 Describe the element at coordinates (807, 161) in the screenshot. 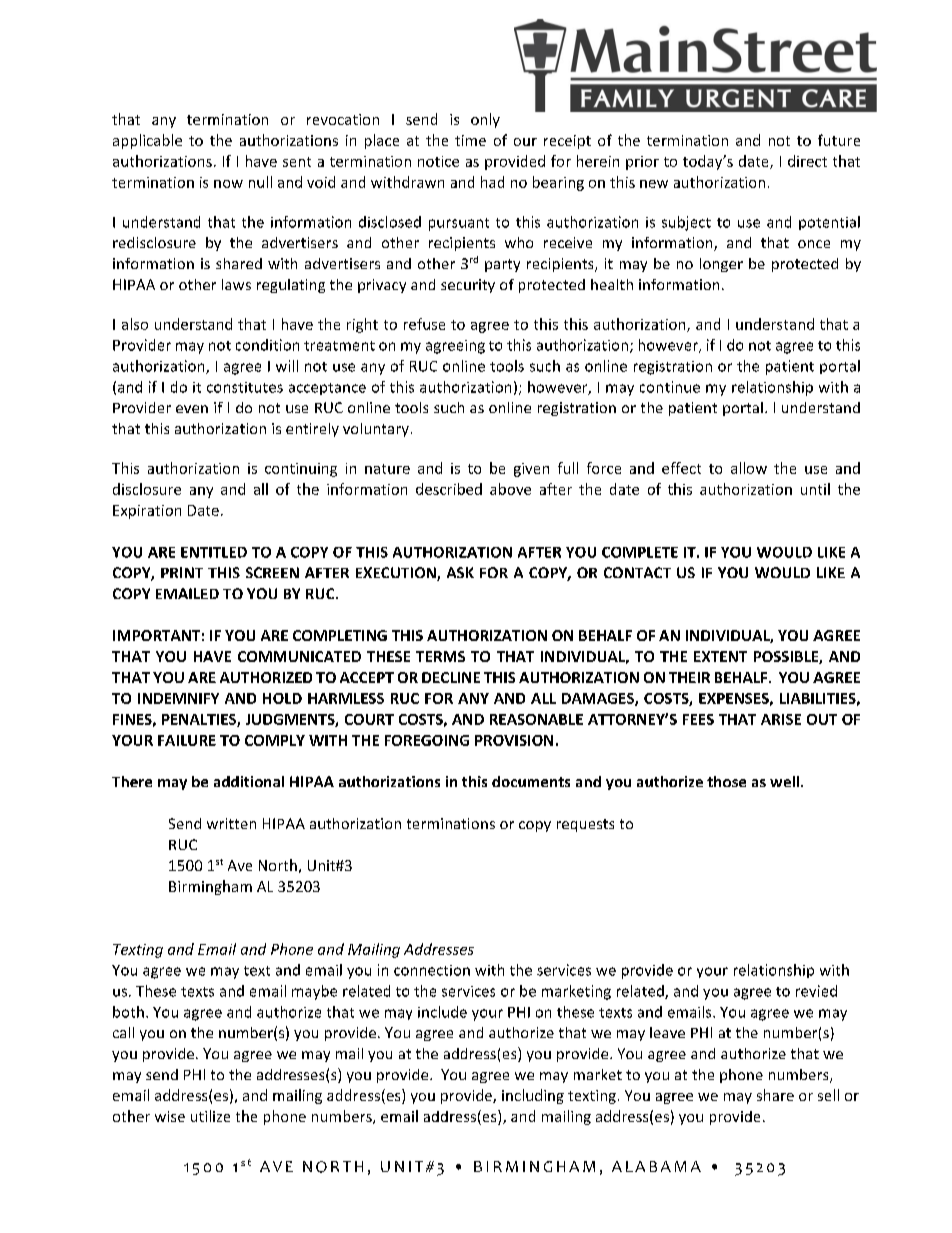

I see `direct` at that location.
